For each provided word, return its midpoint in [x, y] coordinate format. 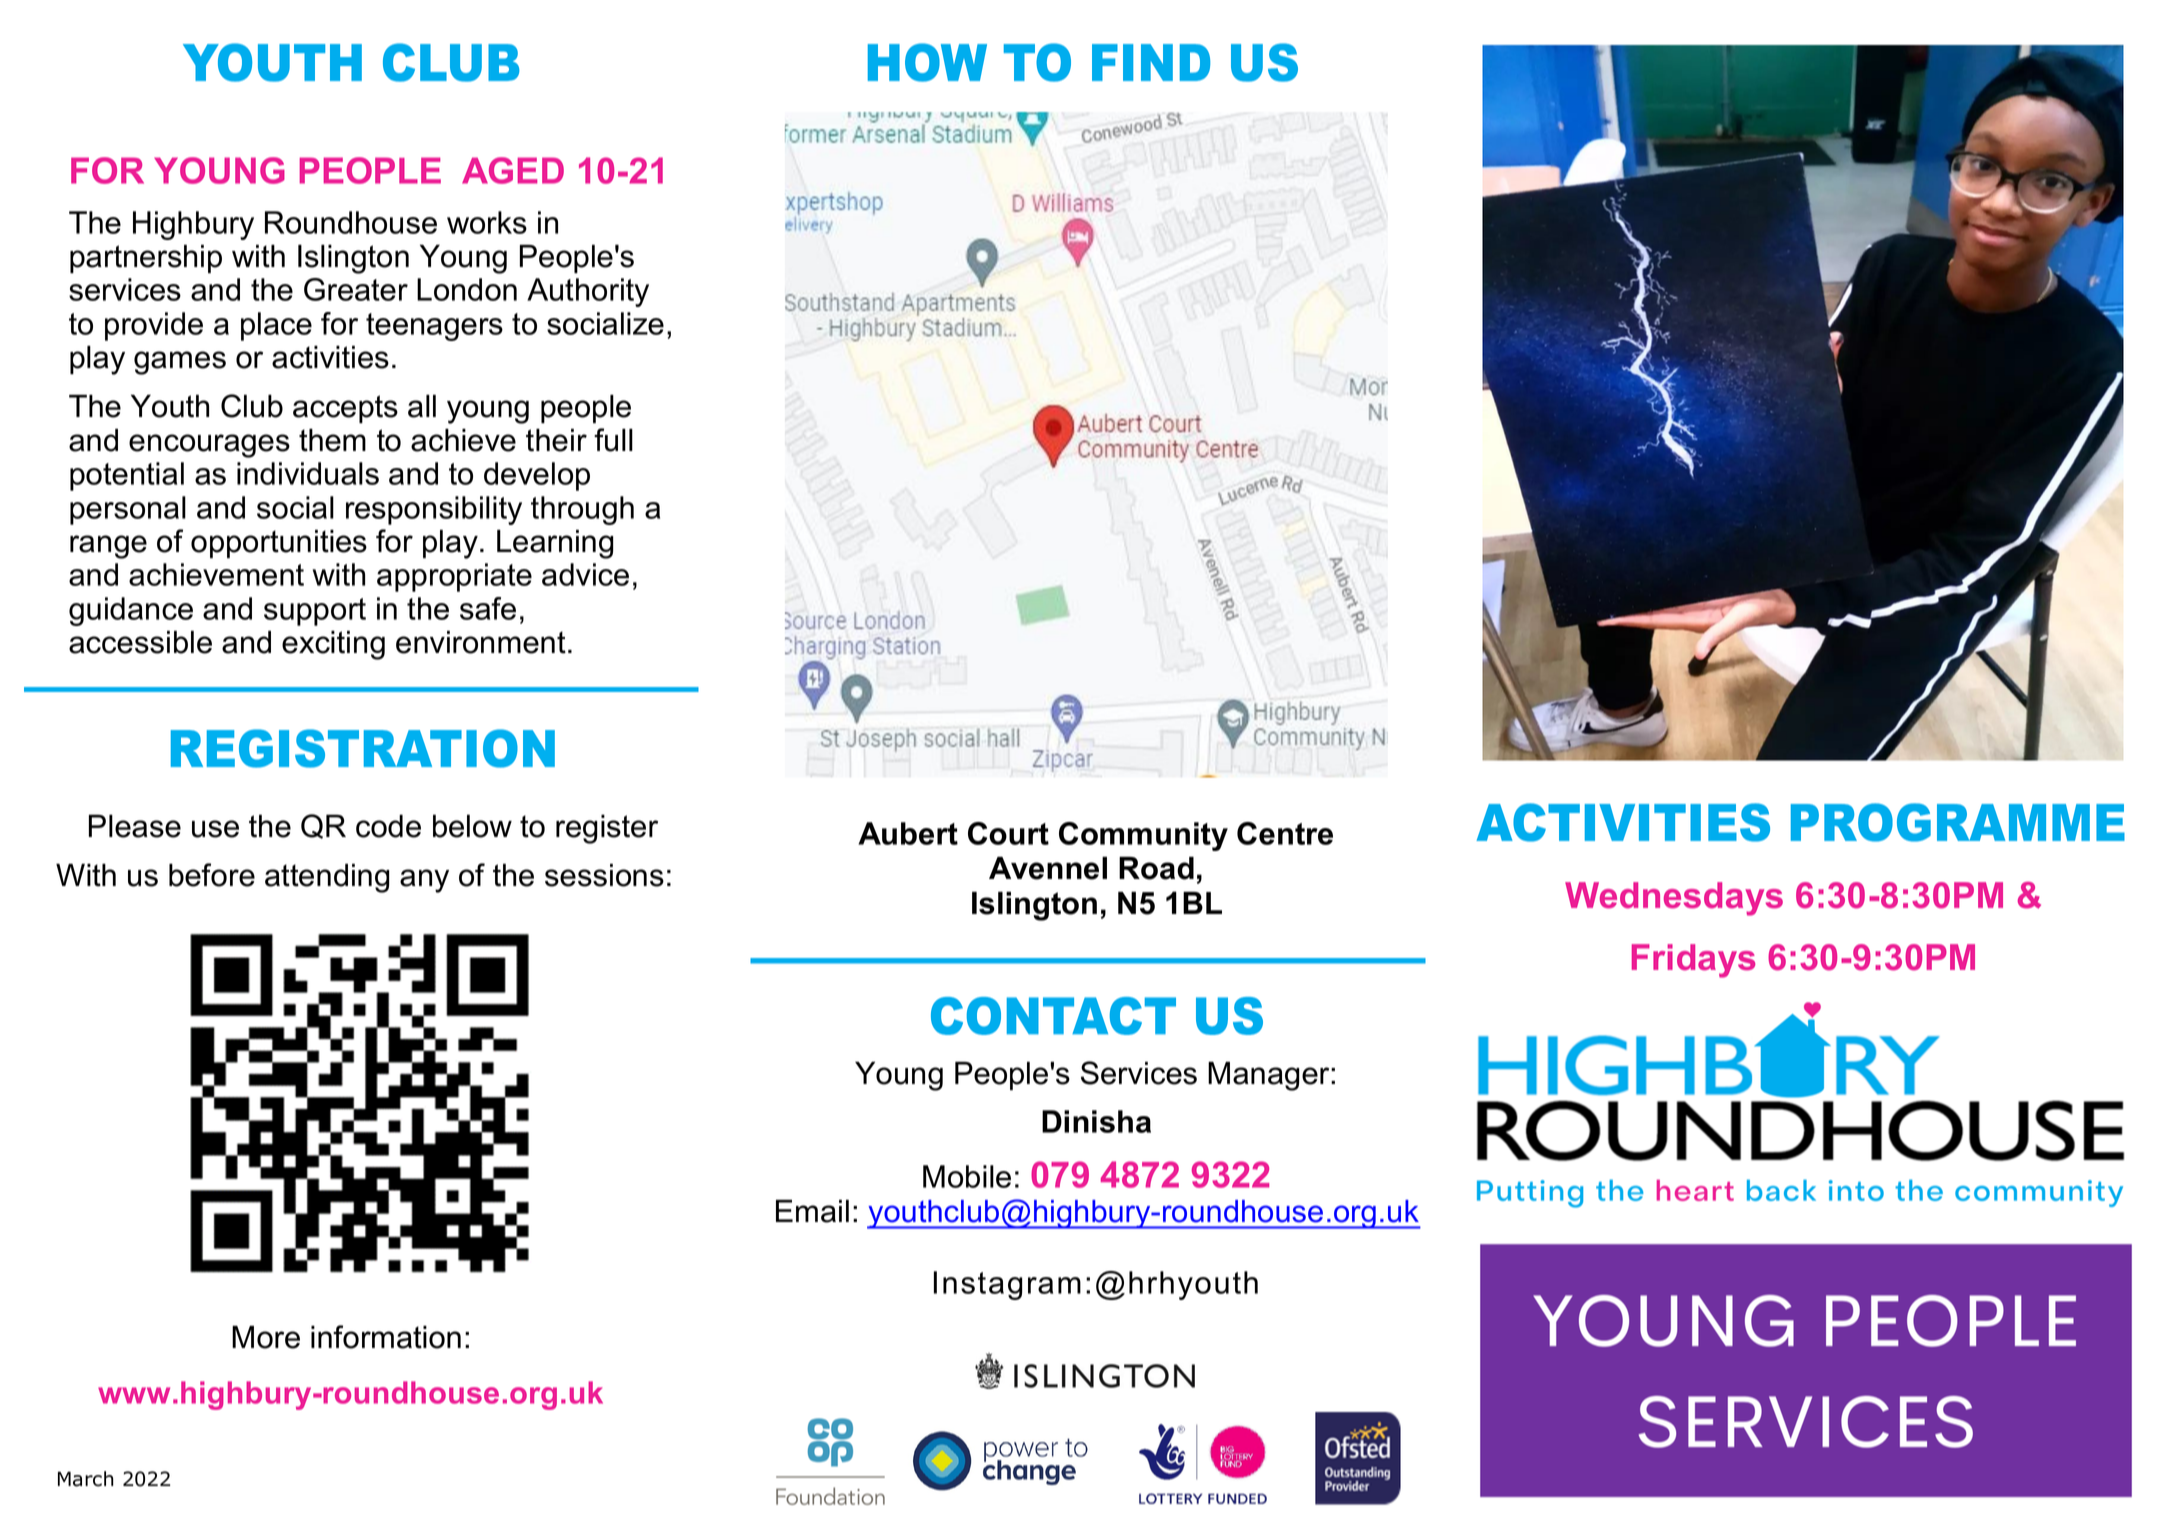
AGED [513, 170]
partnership [146, 259]
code [388, 826]
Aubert [908, 833]
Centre [1285, 833]
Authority [588, 292]
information [386, 1337]
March [85, 1479]
